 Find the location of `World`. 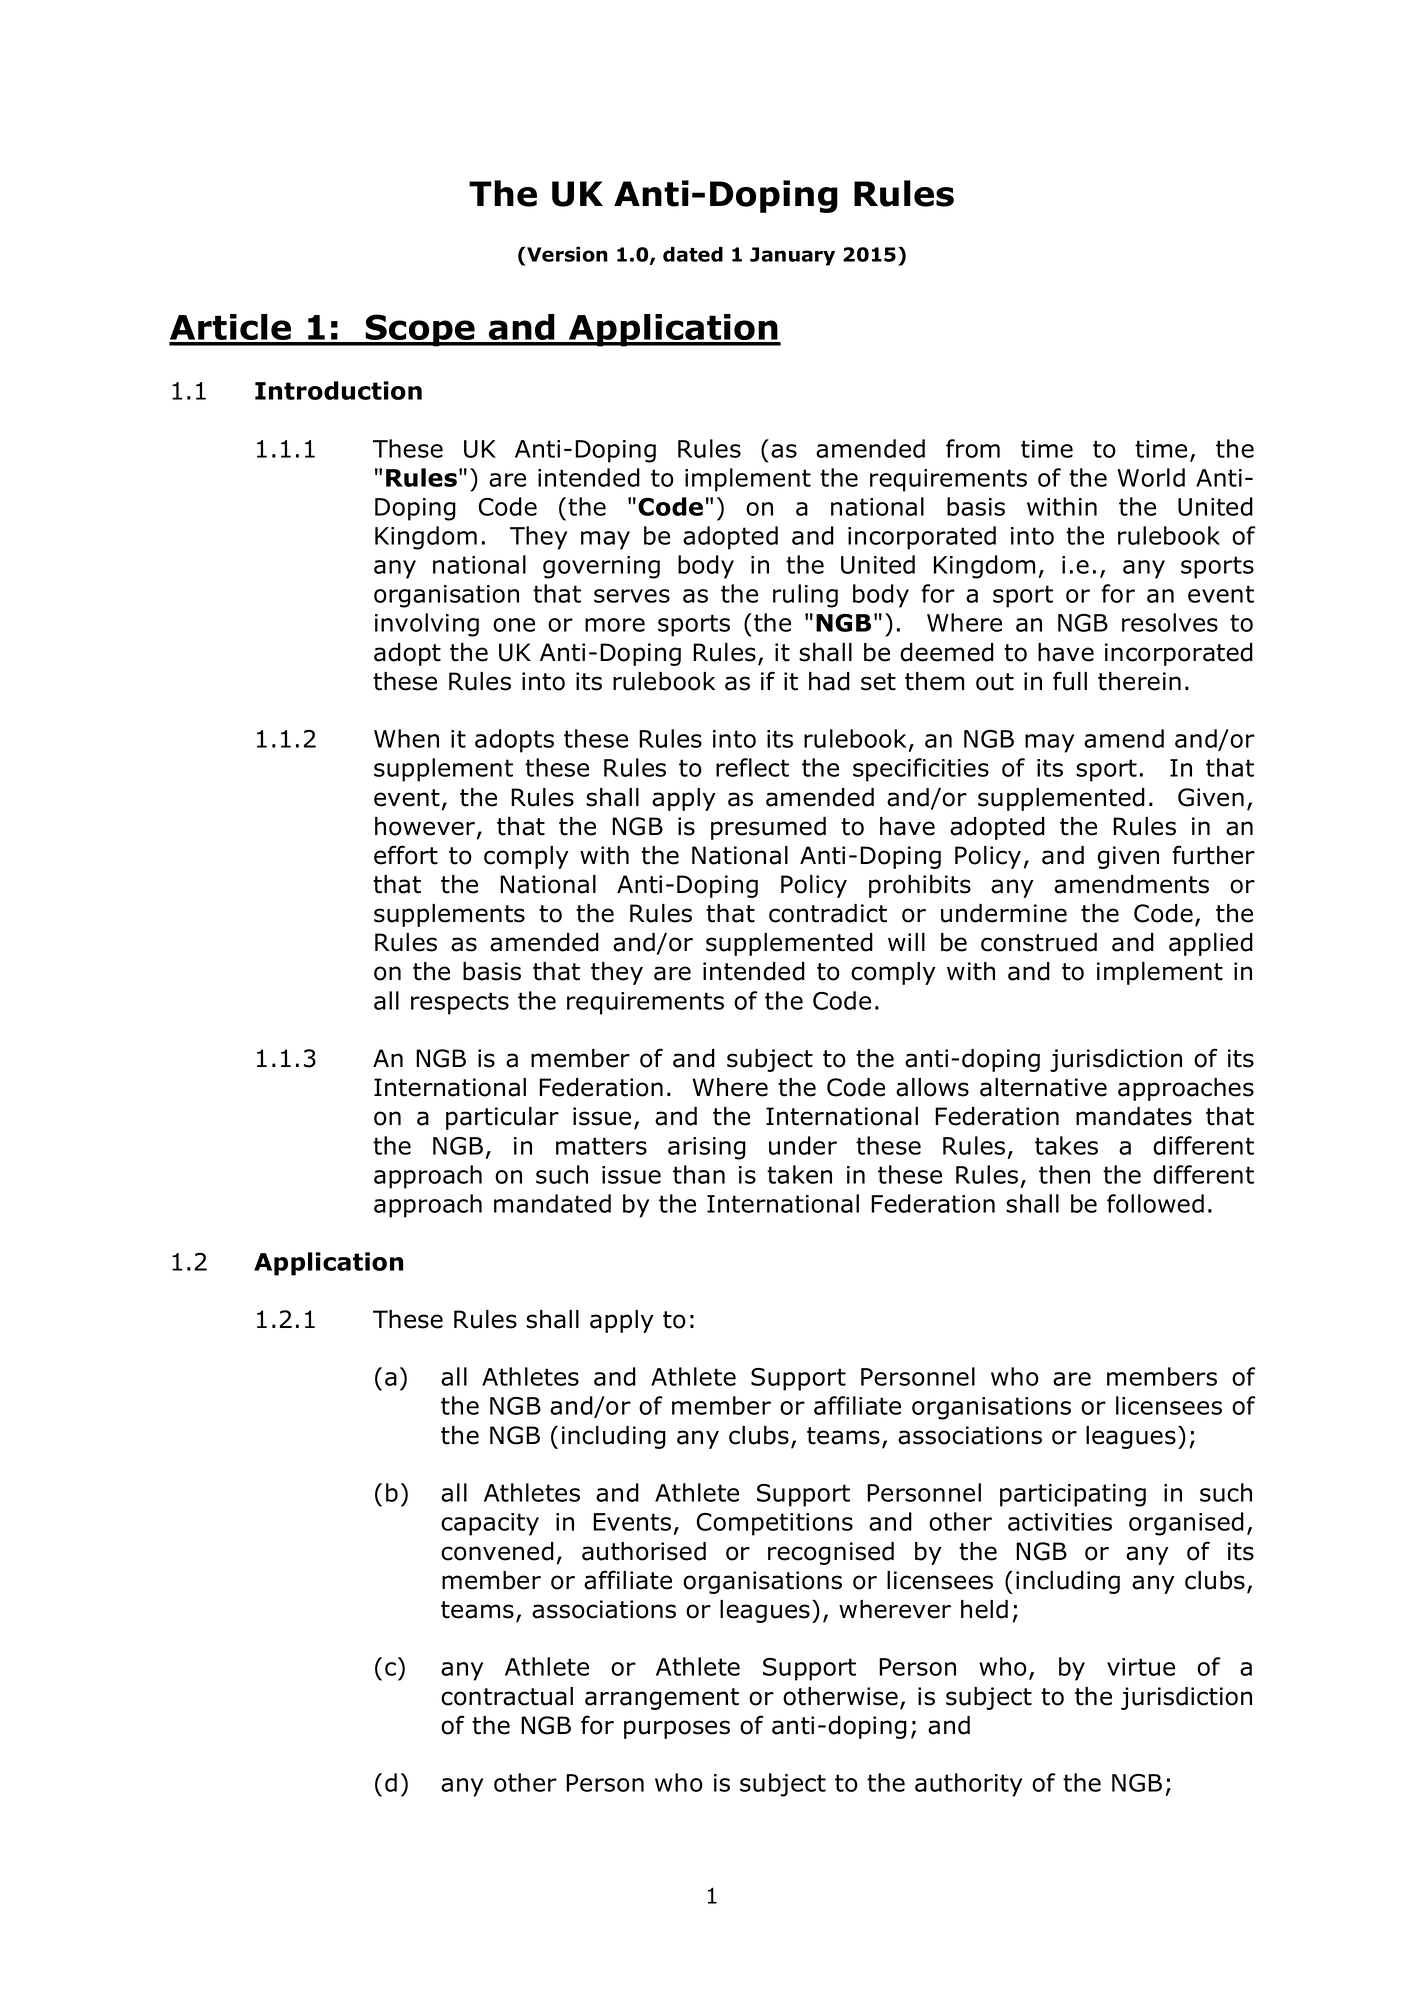

World is located at coordinates (1151, 477).
